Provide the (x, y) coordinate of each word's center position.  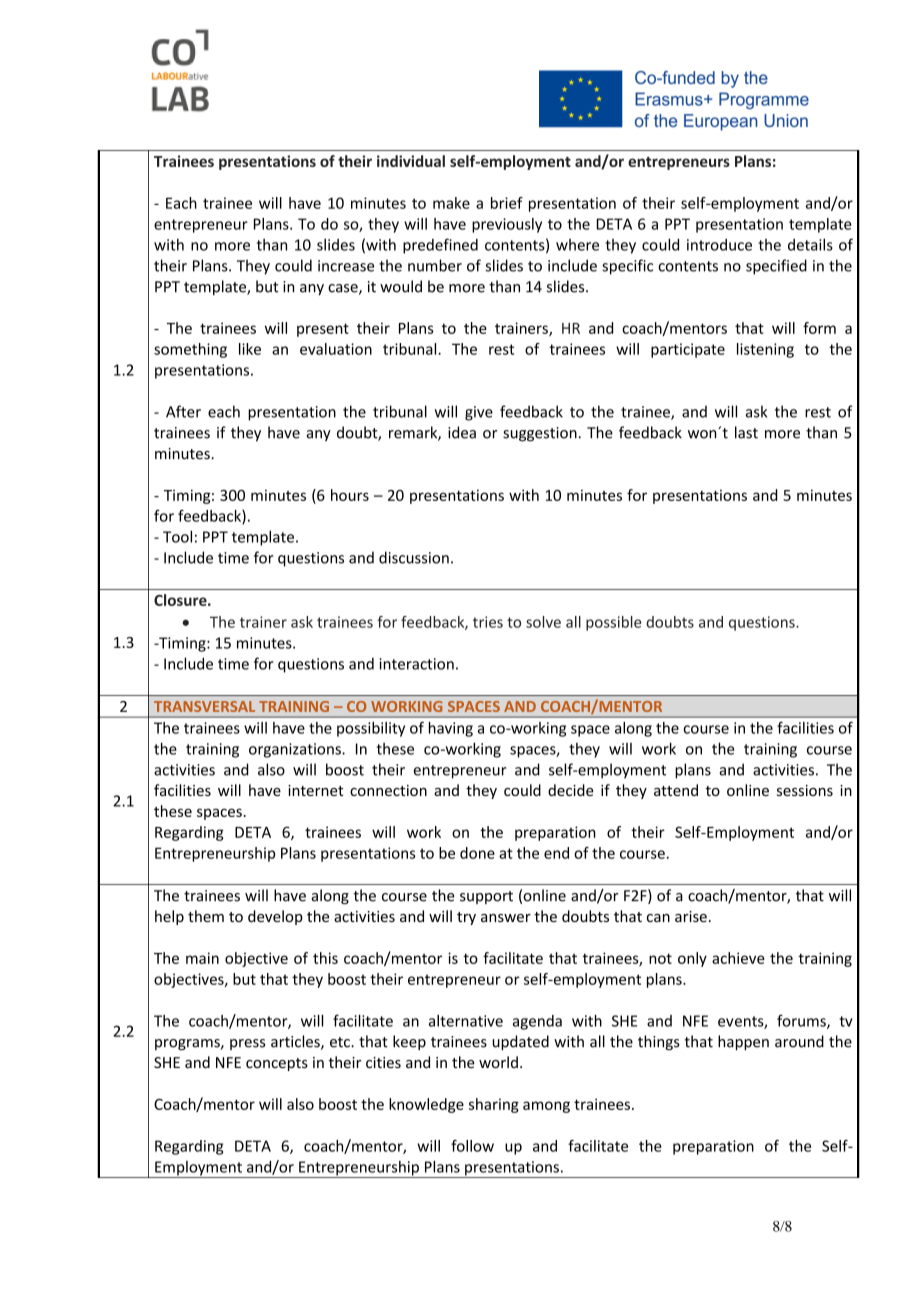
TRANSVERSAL (204, 706)
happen (743, 1042)
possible (613, 623)
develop (275, 917)
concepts (277, 1064)
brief (507, 203)
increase (346, 266)
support (486, 897)
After (183, 411)
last (746, 432)
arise (691, 916)
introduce (719, 245)
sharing (494, 1105)
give (479, 413)
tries (488, 622)
